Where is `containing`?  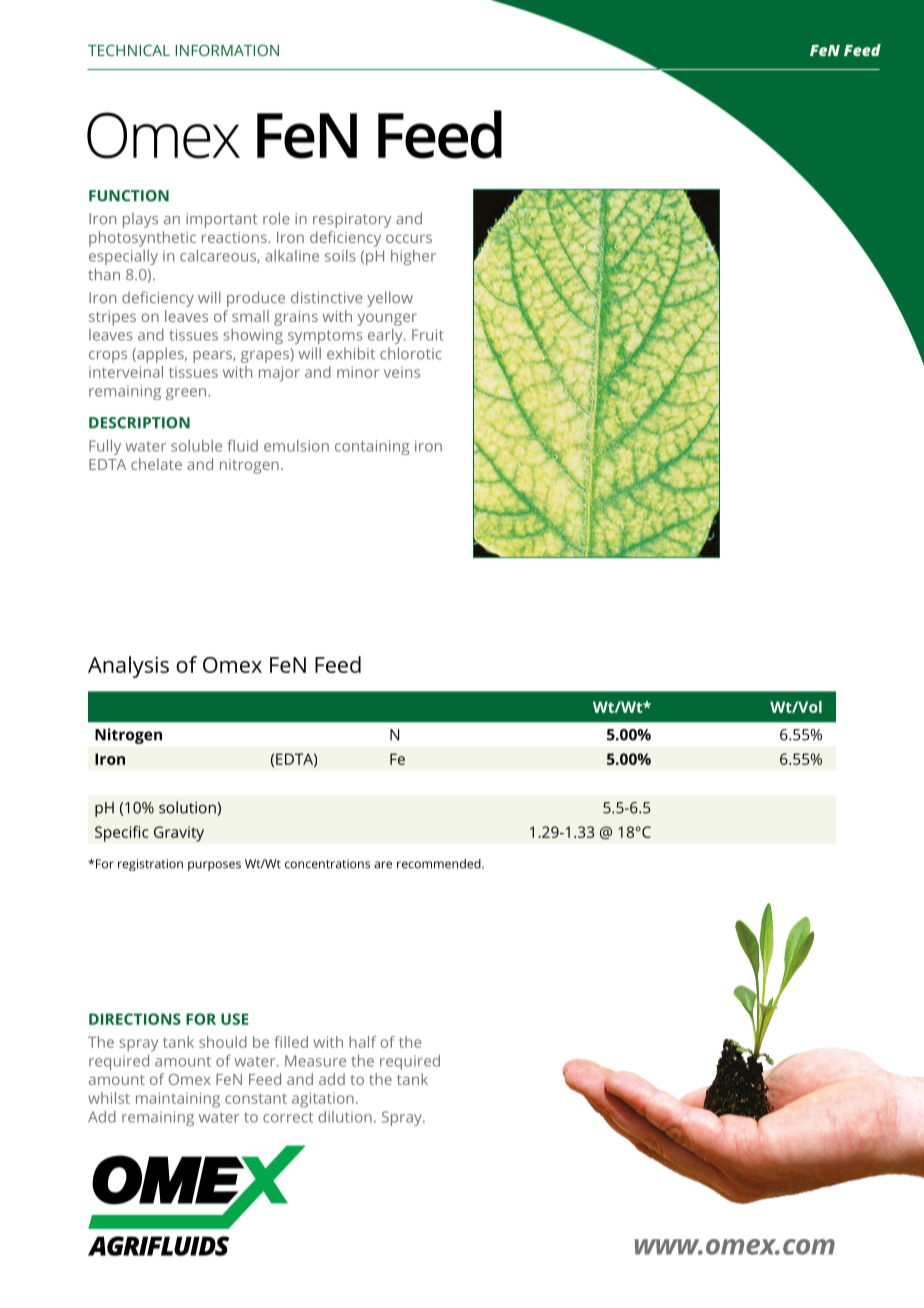
containing is located at coordinates (372, 447).
